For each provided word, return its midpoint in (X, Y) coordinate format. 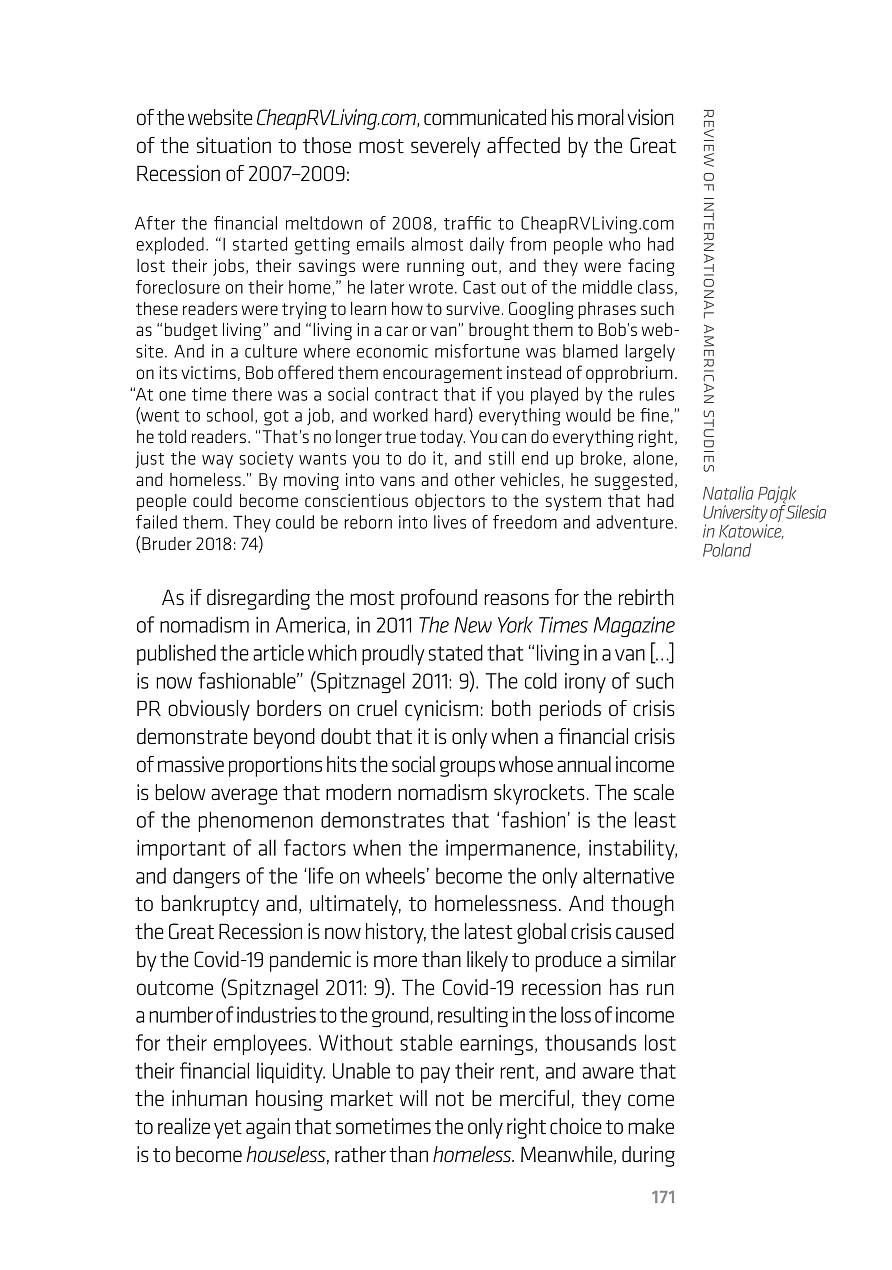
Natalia (728, 493)
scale (654, 792)
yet (228, 1129)
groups (467, 768)
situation (234, 145)
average (244, 796)
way (217, 461)
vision (650, 117)
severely (446, 147)
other (475, 479)
